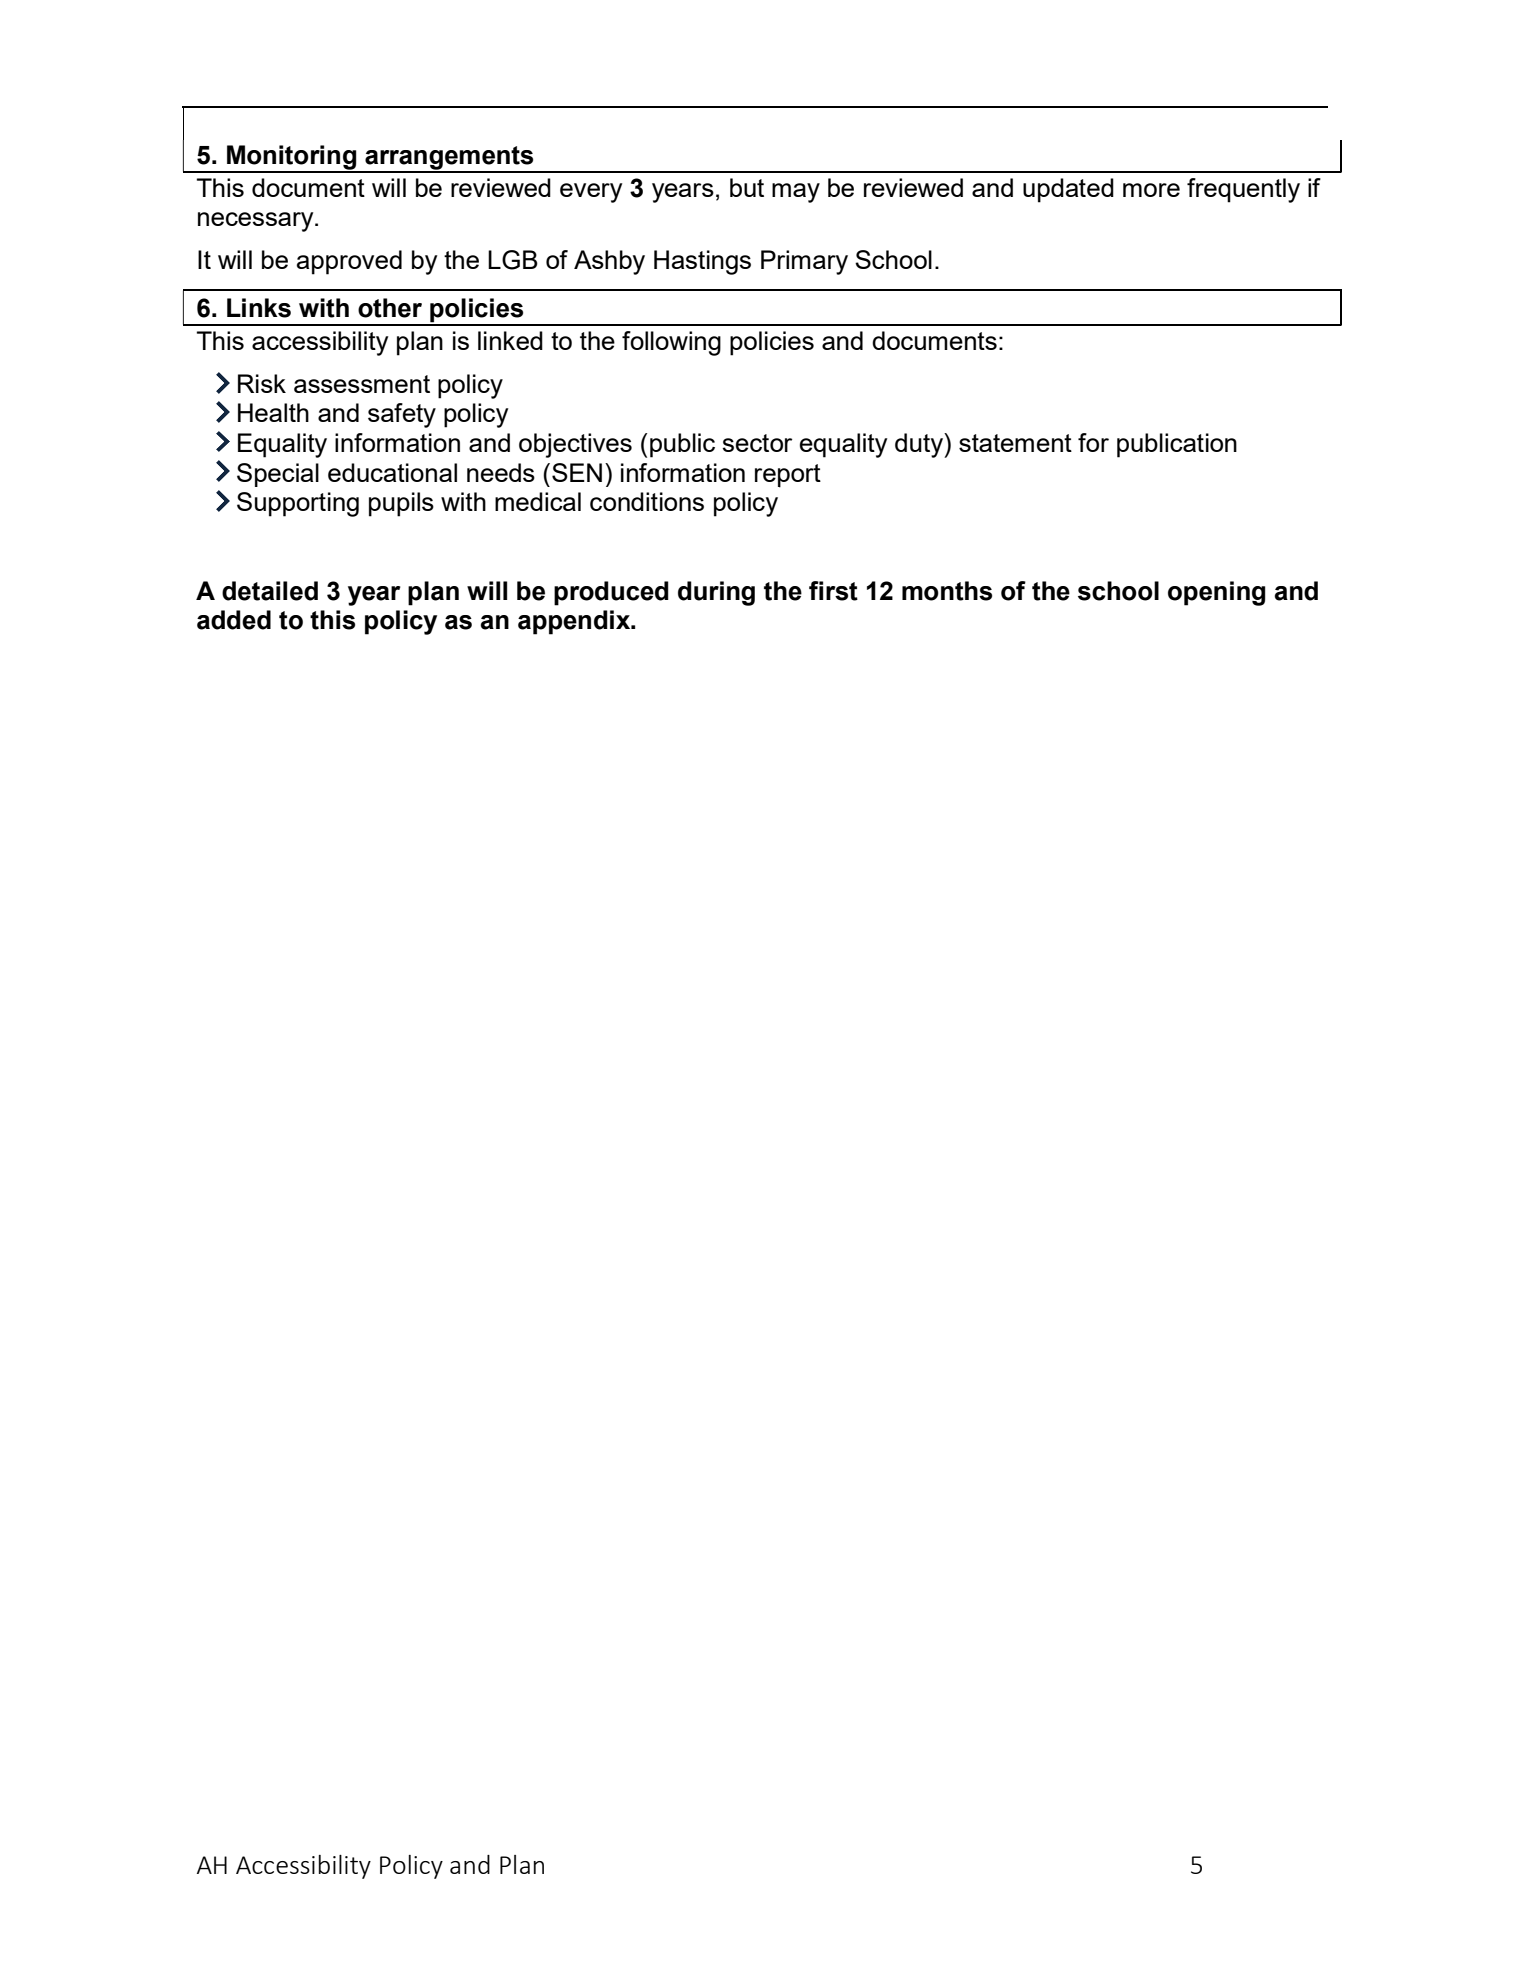 The height and width of the screenshot is (1965, 1519). What do you see at coordinates (747, 187) in the screenshot?
I see `but` at bounding box center [747, 187].
